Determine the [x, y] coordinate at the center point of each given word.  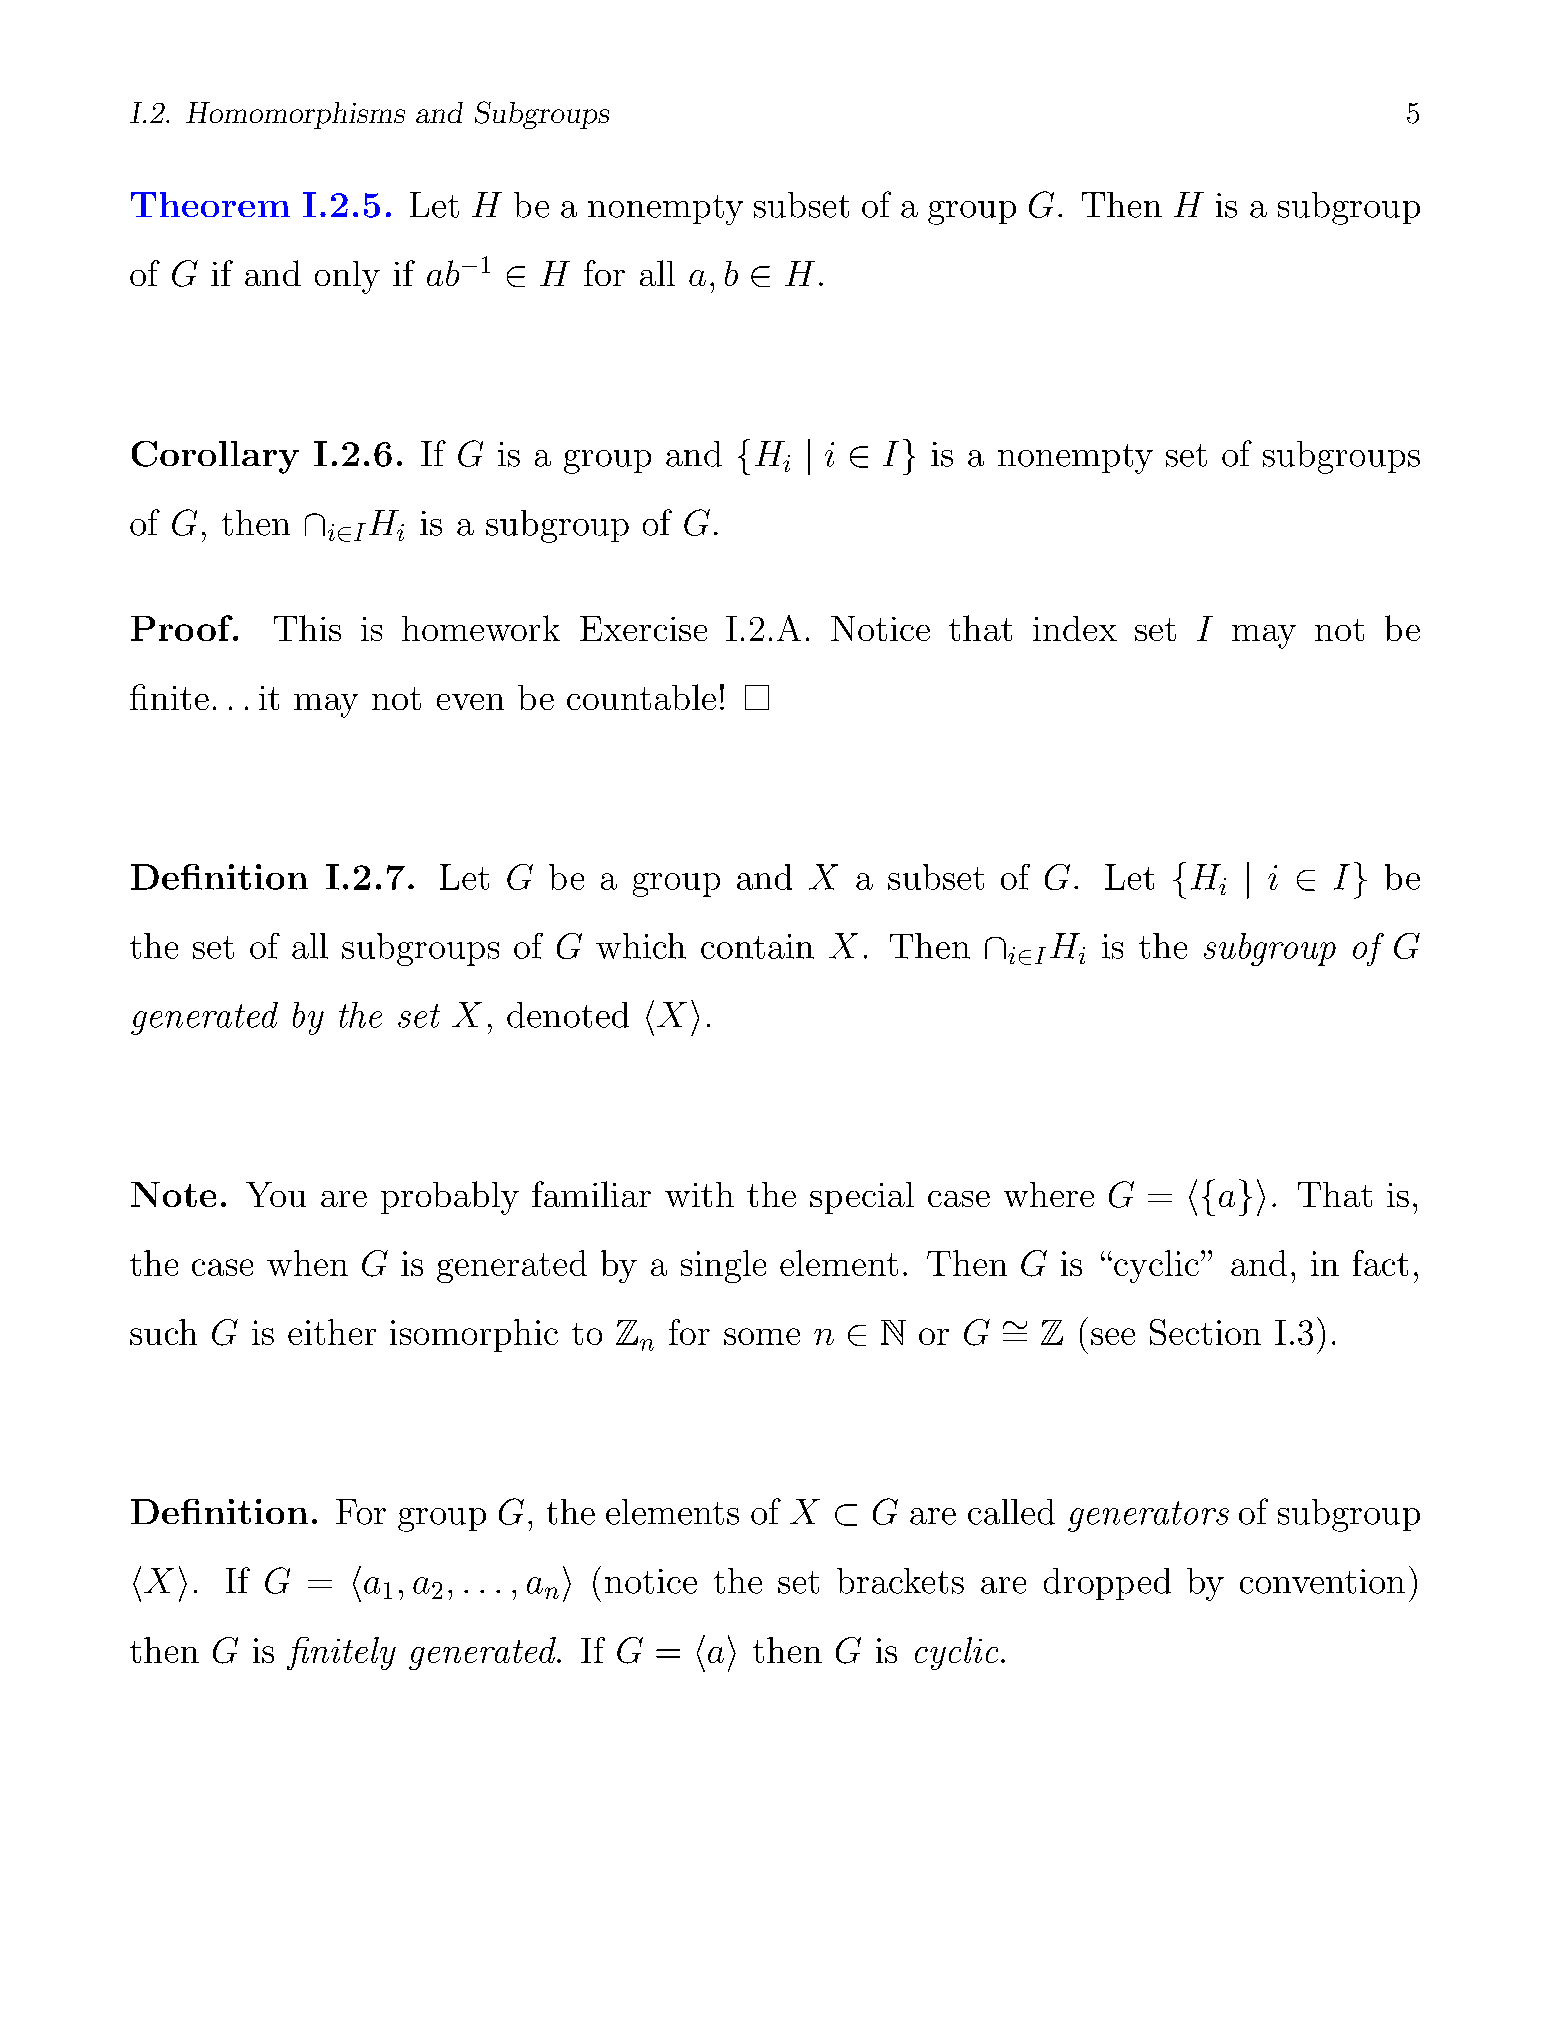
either [332, 1332]
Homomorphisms [295, 115]
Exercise [643, 628]
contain [757, 946]
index [1075, 628]
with [699, 1194]
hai [716, 1653]
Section [1205, 1332]
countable [641, 697]
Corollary [215, 457]
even [470, 702]
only [347, 277]
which [641, 946]
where [1049, 1194]
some [762, 1336]
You [276, 1194]
